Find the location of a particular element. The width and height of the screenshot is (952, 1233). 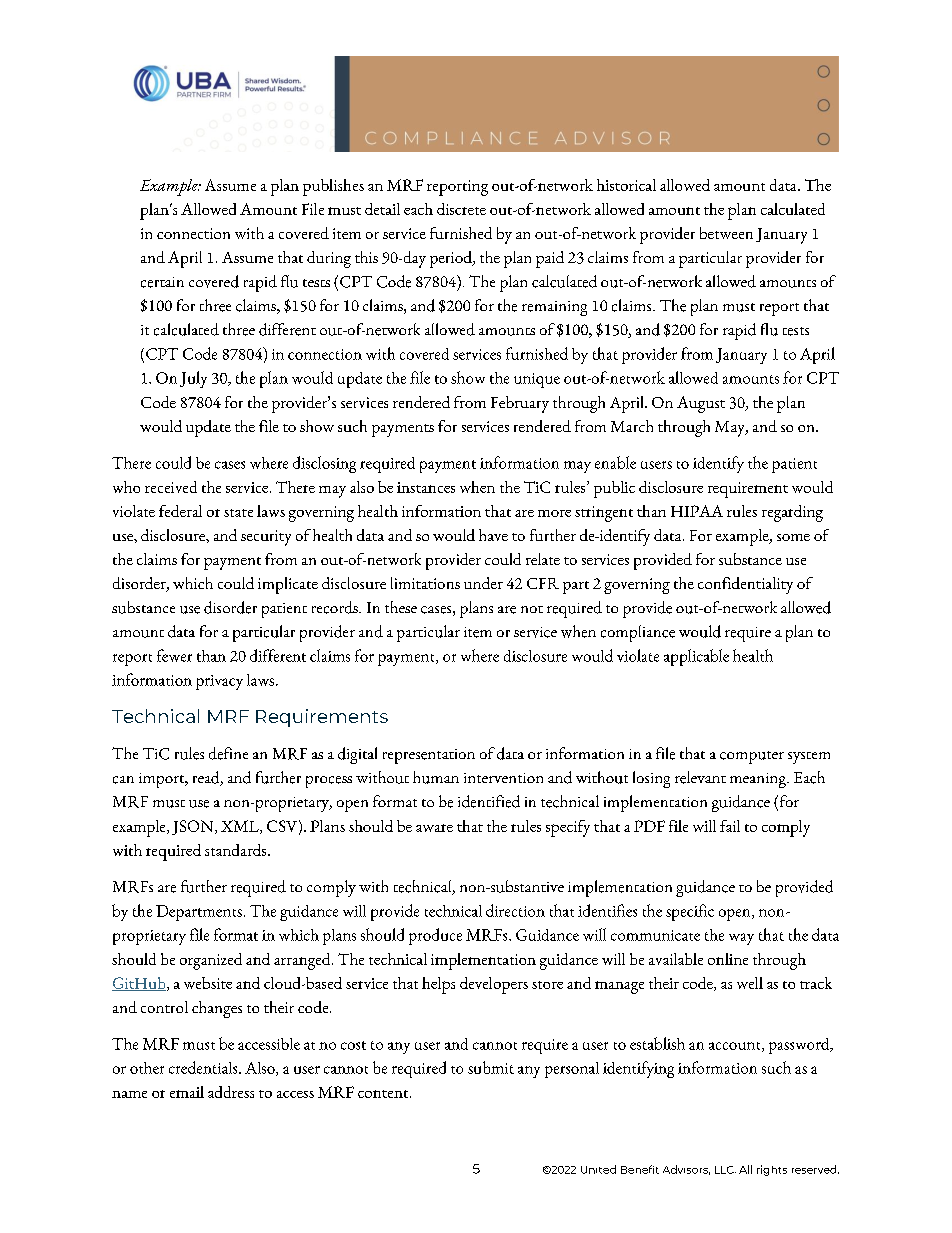

representation is located at coordinates (429, 756).
